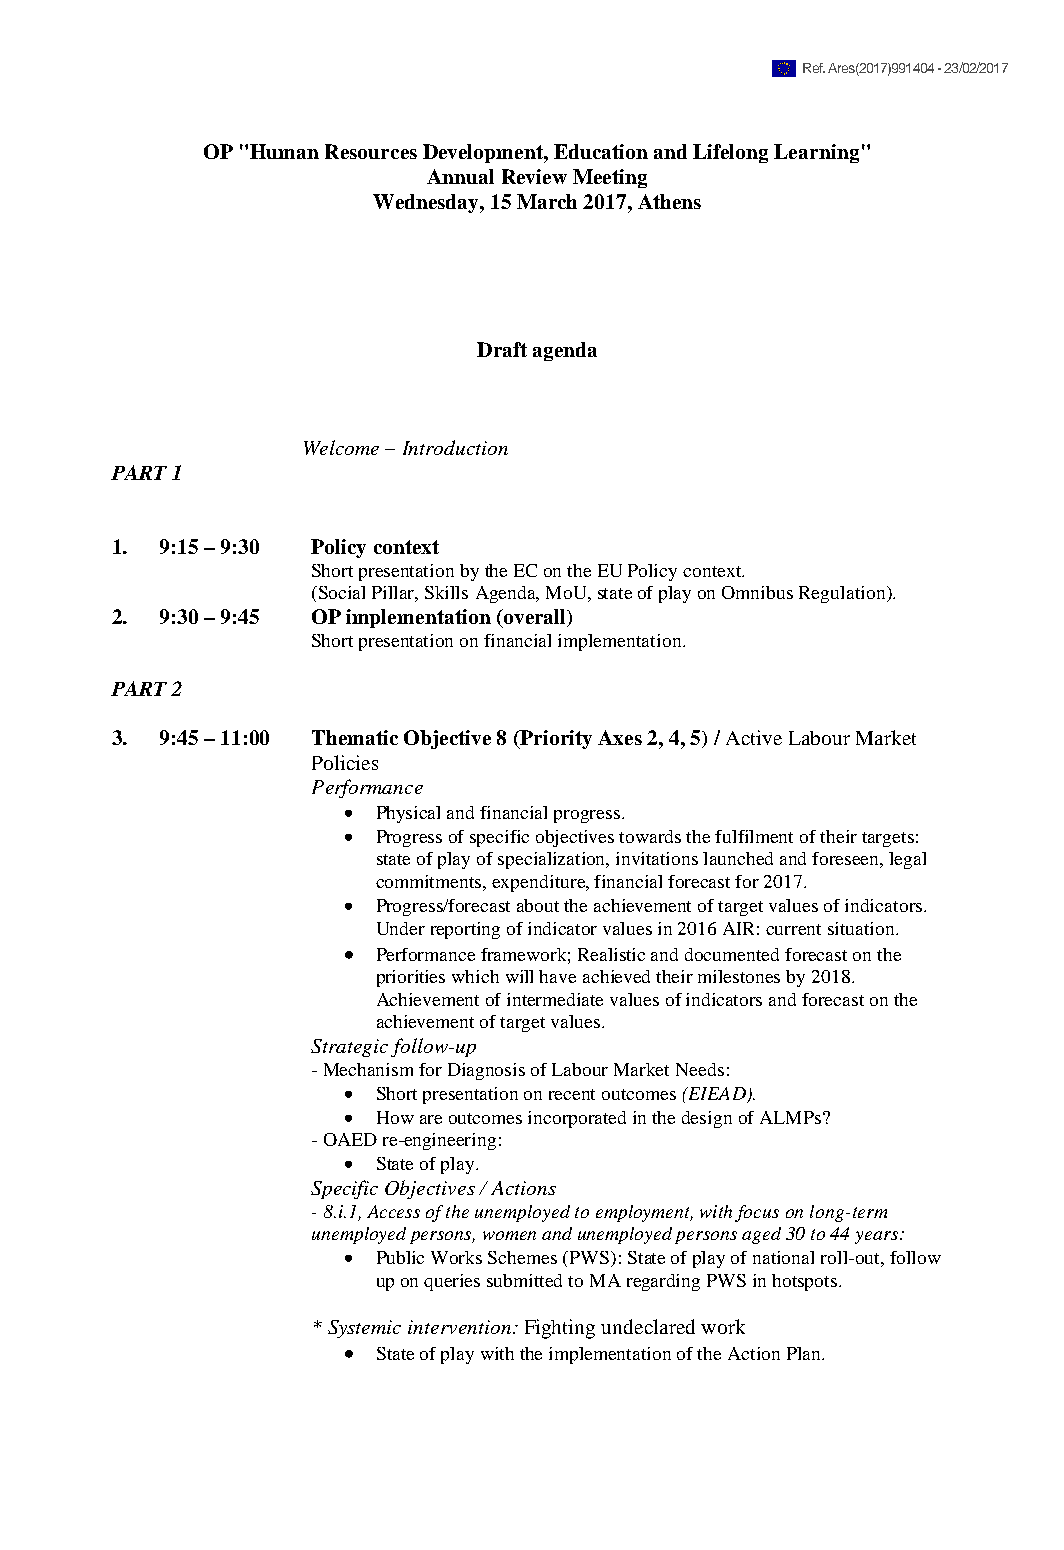 The height and width of the document is (1550, 1064). I want to click on Learning, so click(816, 153).
